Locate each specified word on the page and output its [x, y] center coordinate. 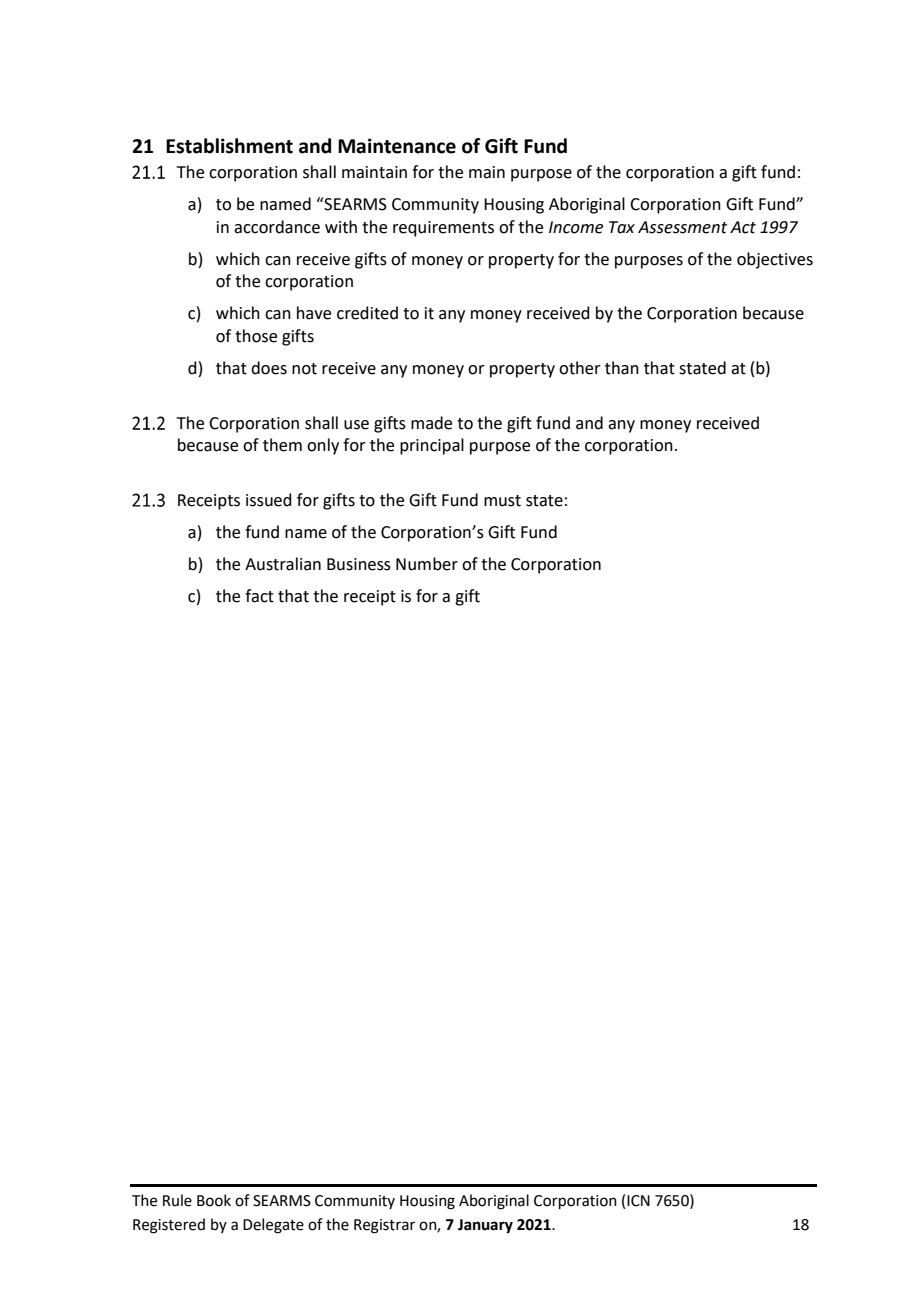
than [622, 368]
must [502, 501]
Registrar [384, 1226]
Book [214, 1200]
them [282, 445]
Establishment [229, 146]
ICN [638, 1201]
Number [427, 564]
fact [259, 596]
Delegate [273, 1226]
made [431, 423]
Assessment [682, 227]
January [485, 1226]
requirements [443, 229]
